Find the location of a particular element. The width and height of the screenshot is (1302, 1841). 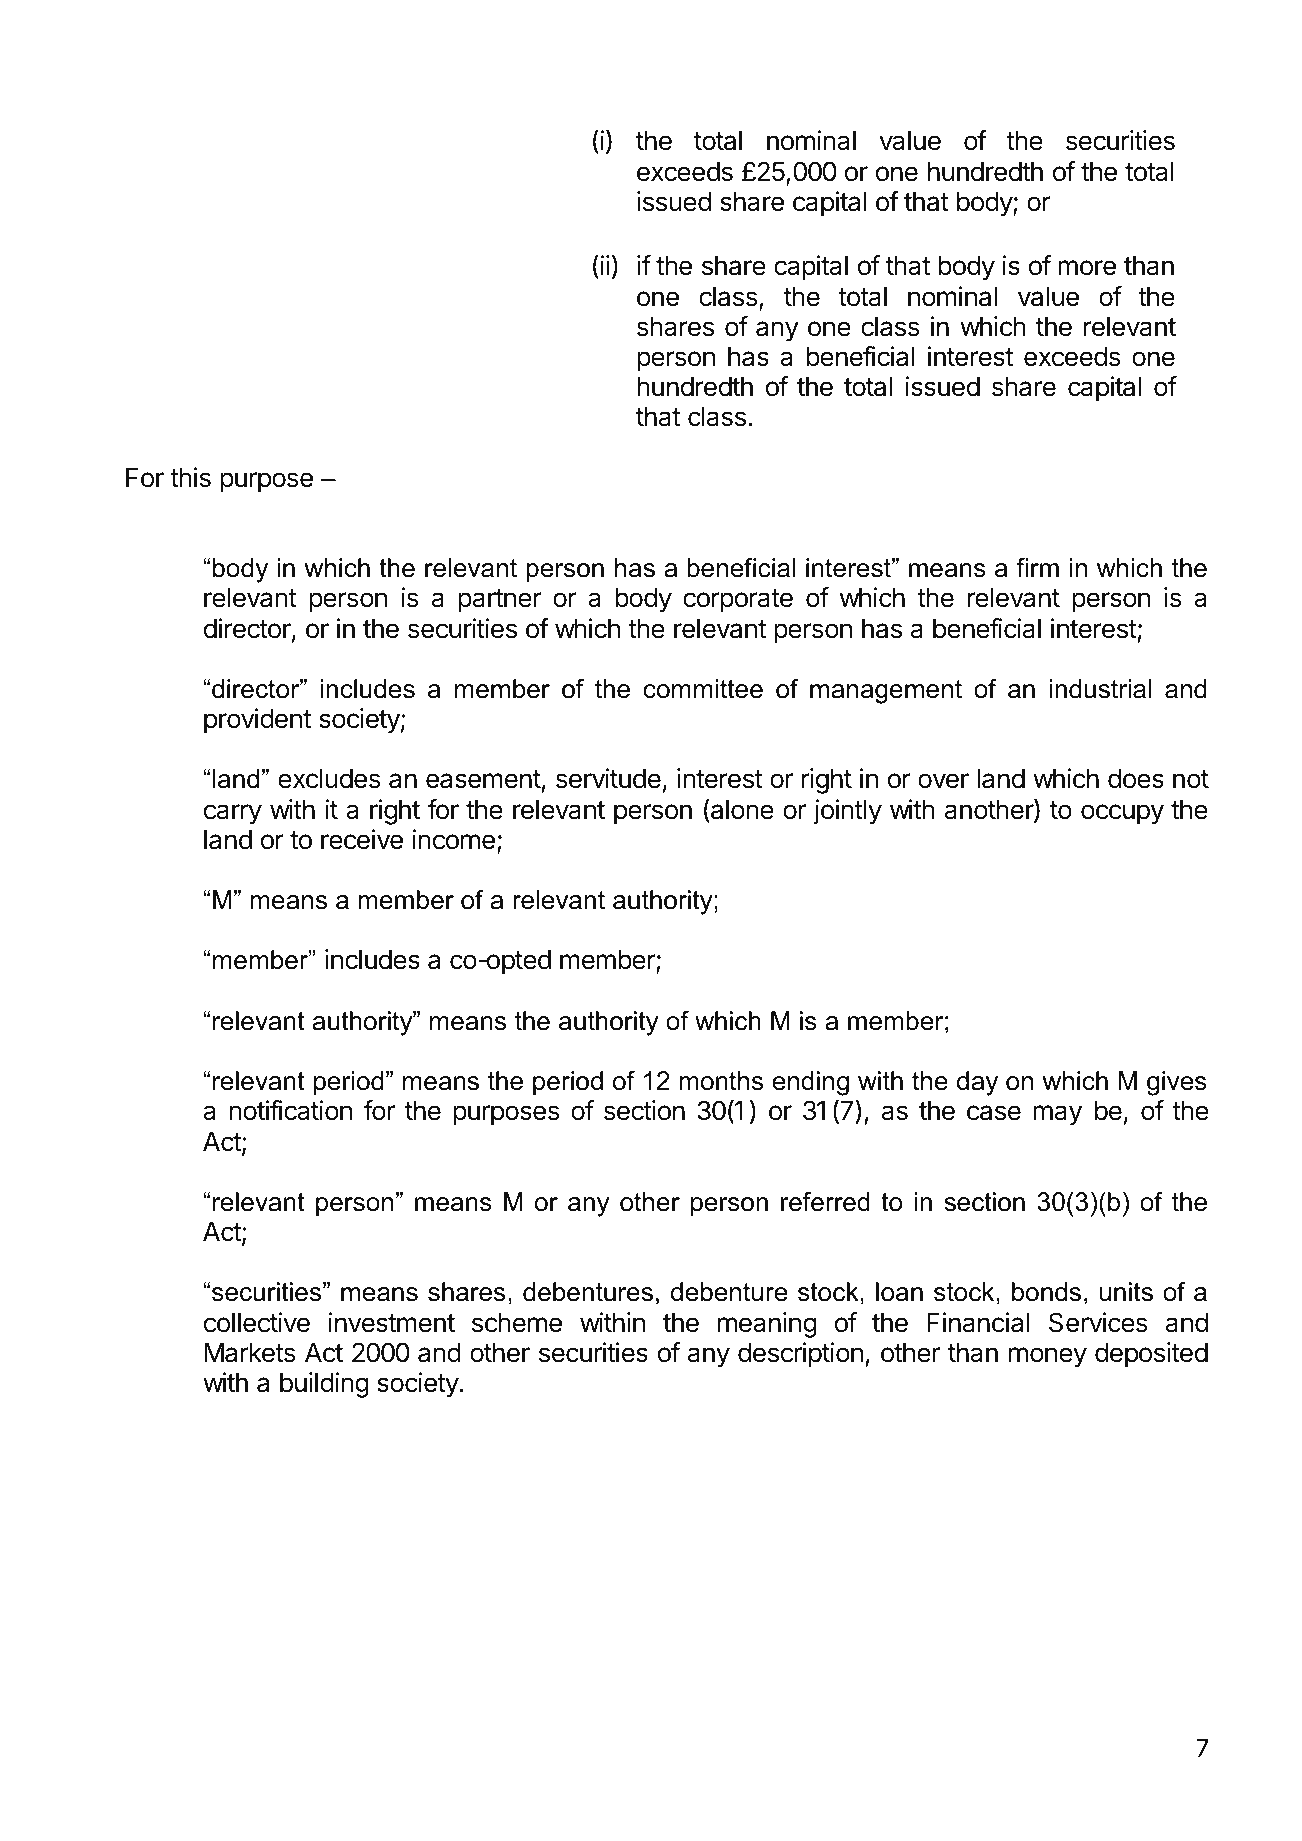

Markets is located at coordinates (250, 1353).
